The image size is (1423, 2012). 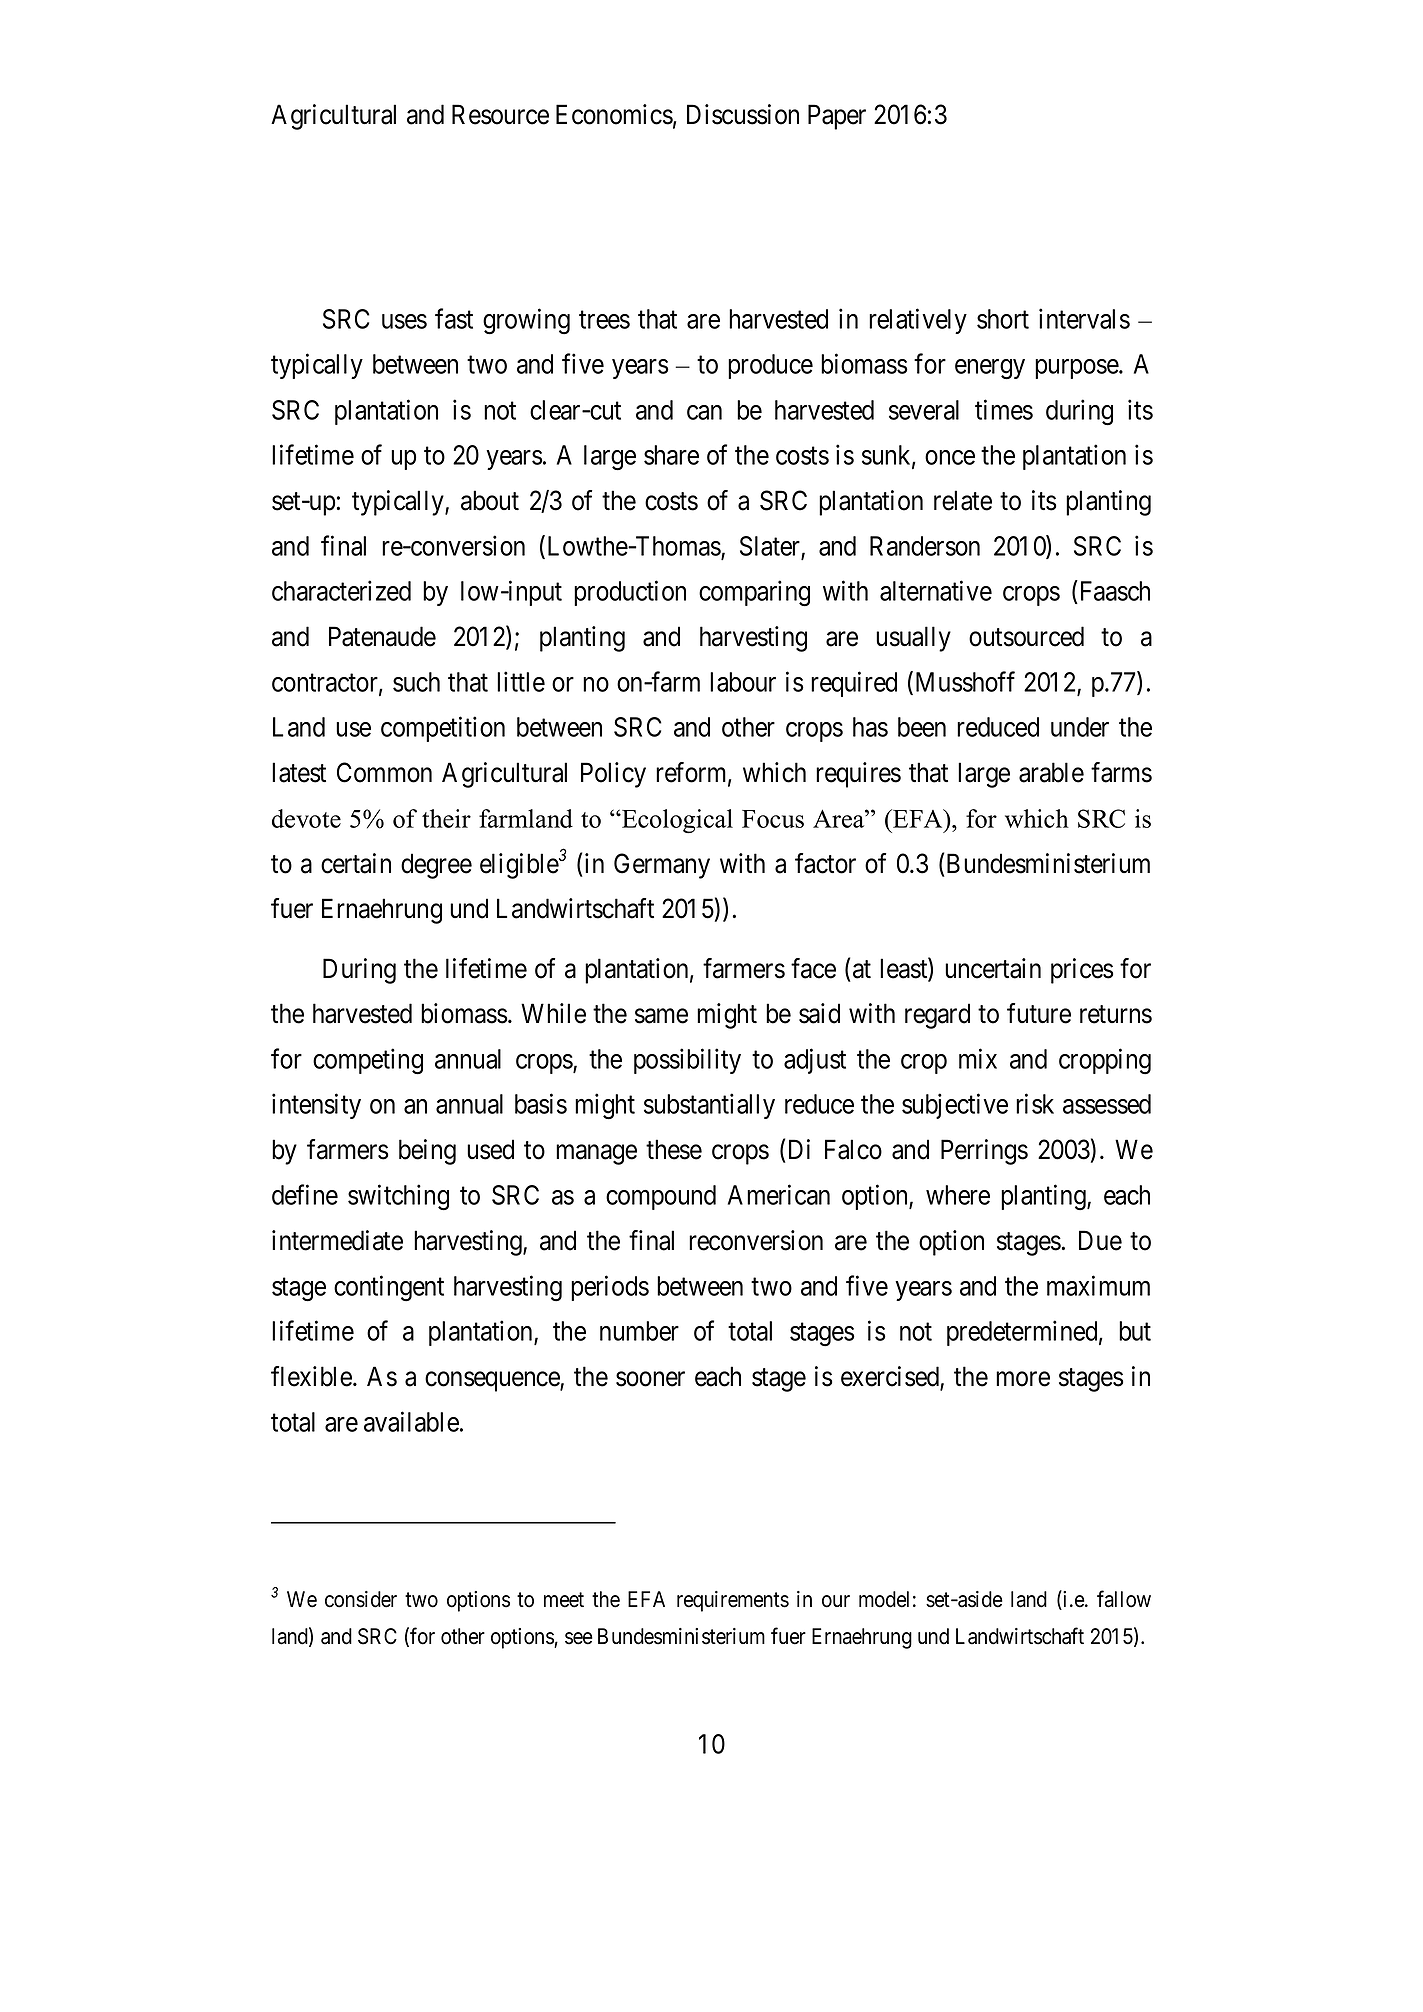 What do you see at coordinates (361, 1599) in the screenshot?
I see `consider` at bounding box center [361, 1599].
